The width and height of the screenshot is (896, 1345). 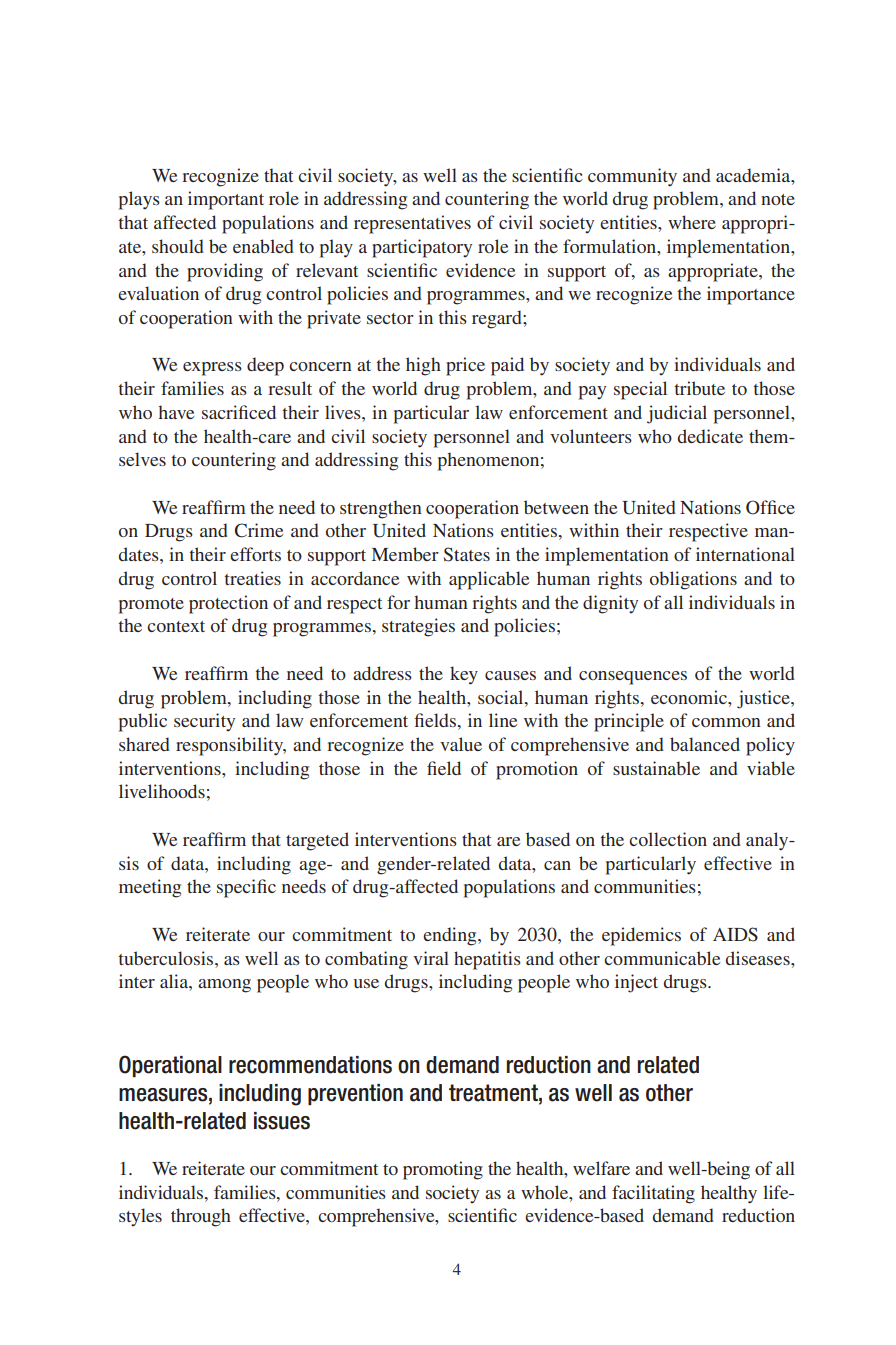 What do you see at coordinates (464, 675) in the screenshot?
I see `key` at bounding box center [464, 675].
